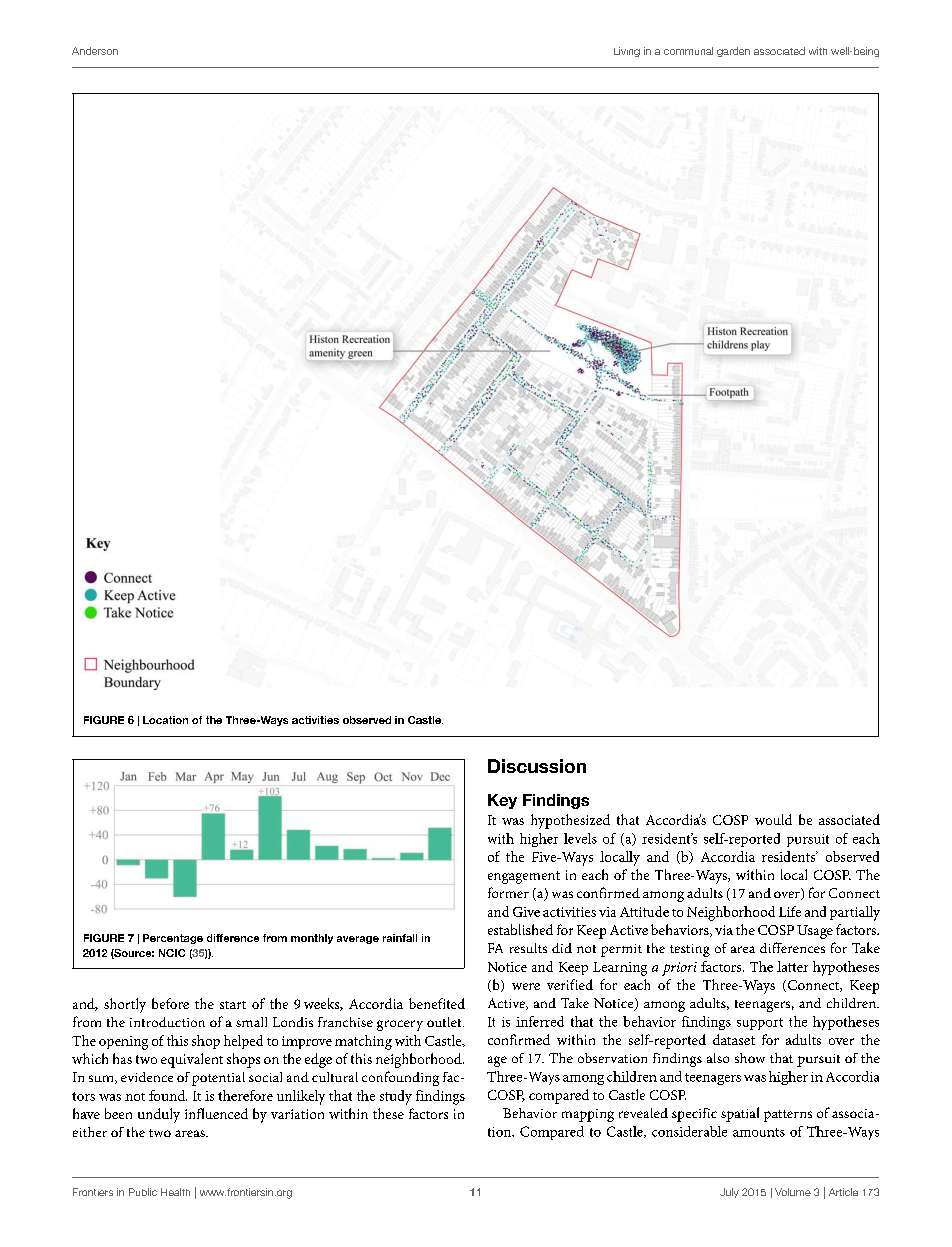 The image size is (952, 1247). Describe the element at coordinates (173, 939) in the document. I see `Percentage` at that location.
